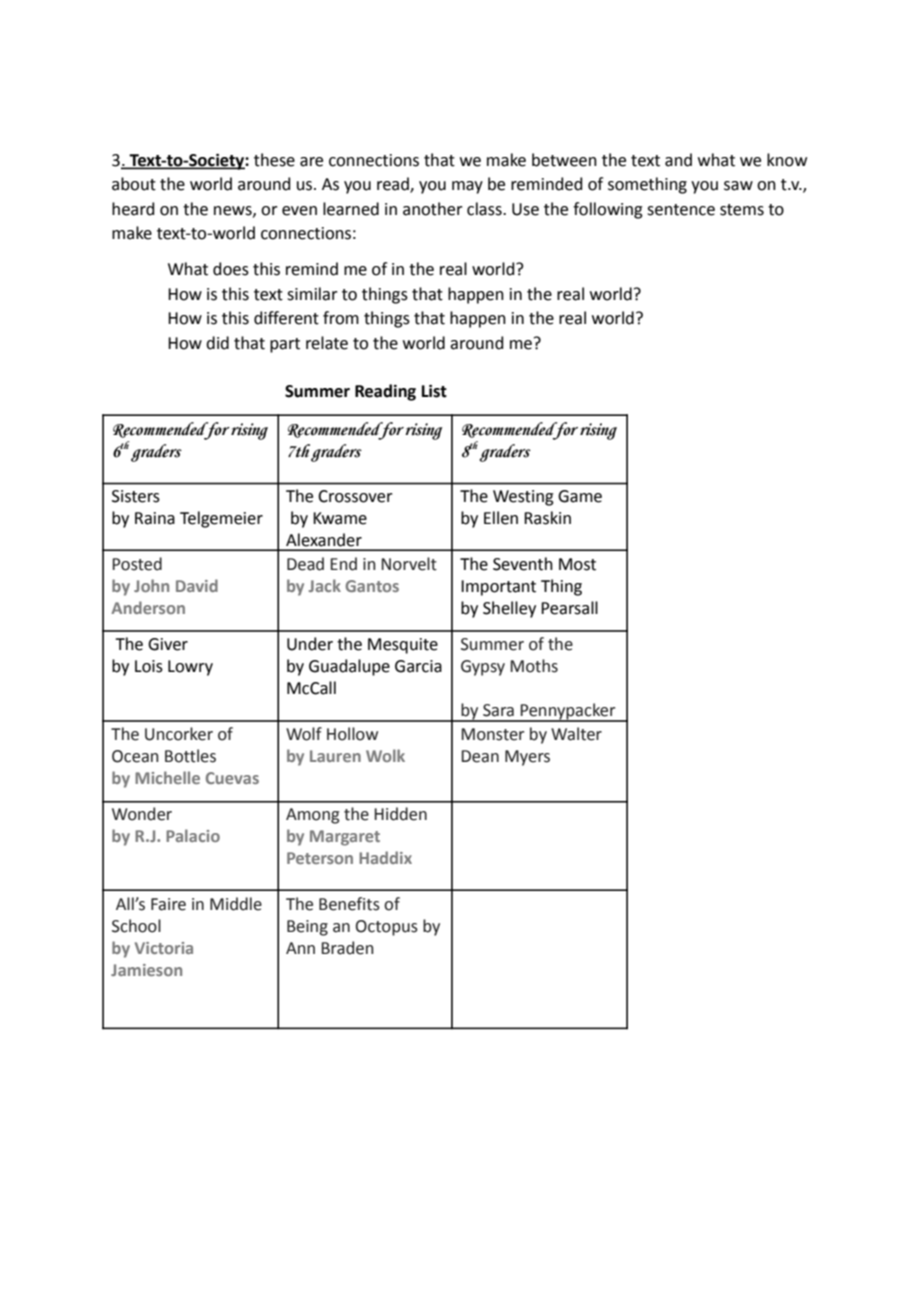 The width and height of the screenshot is (924, 1307). I want to click on Dean, so click(480, 756).
